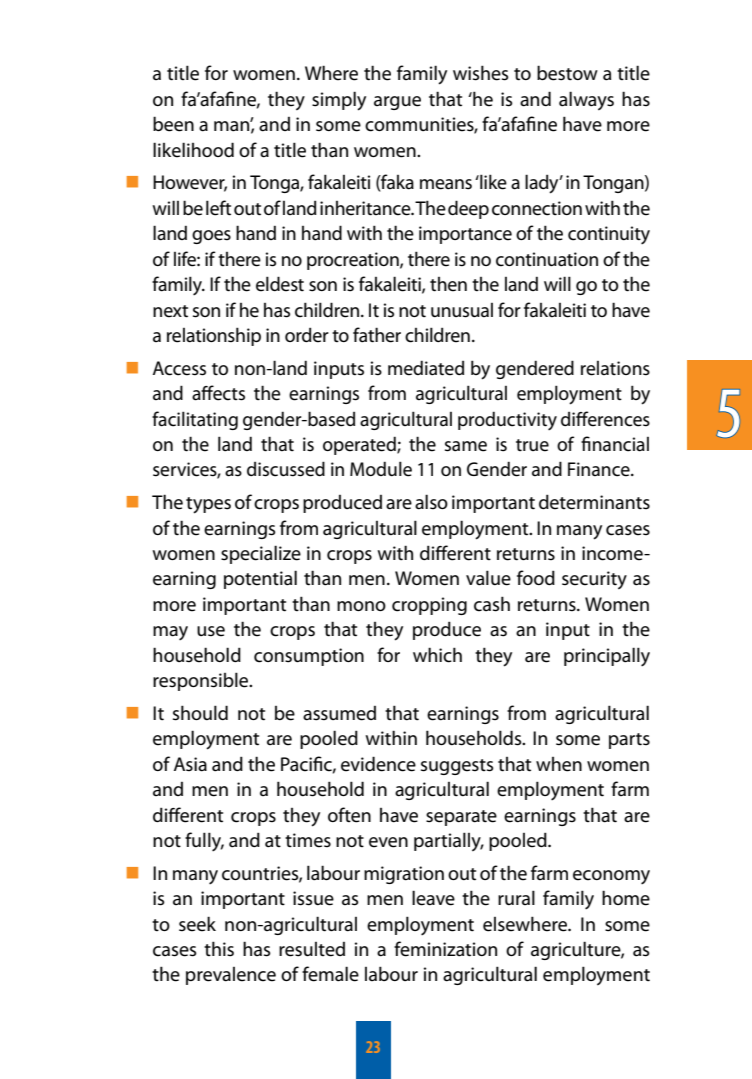  What do you see at coordinates (170, 311) in the screenshot?
I see `next` at bounding box center [170, 311].
